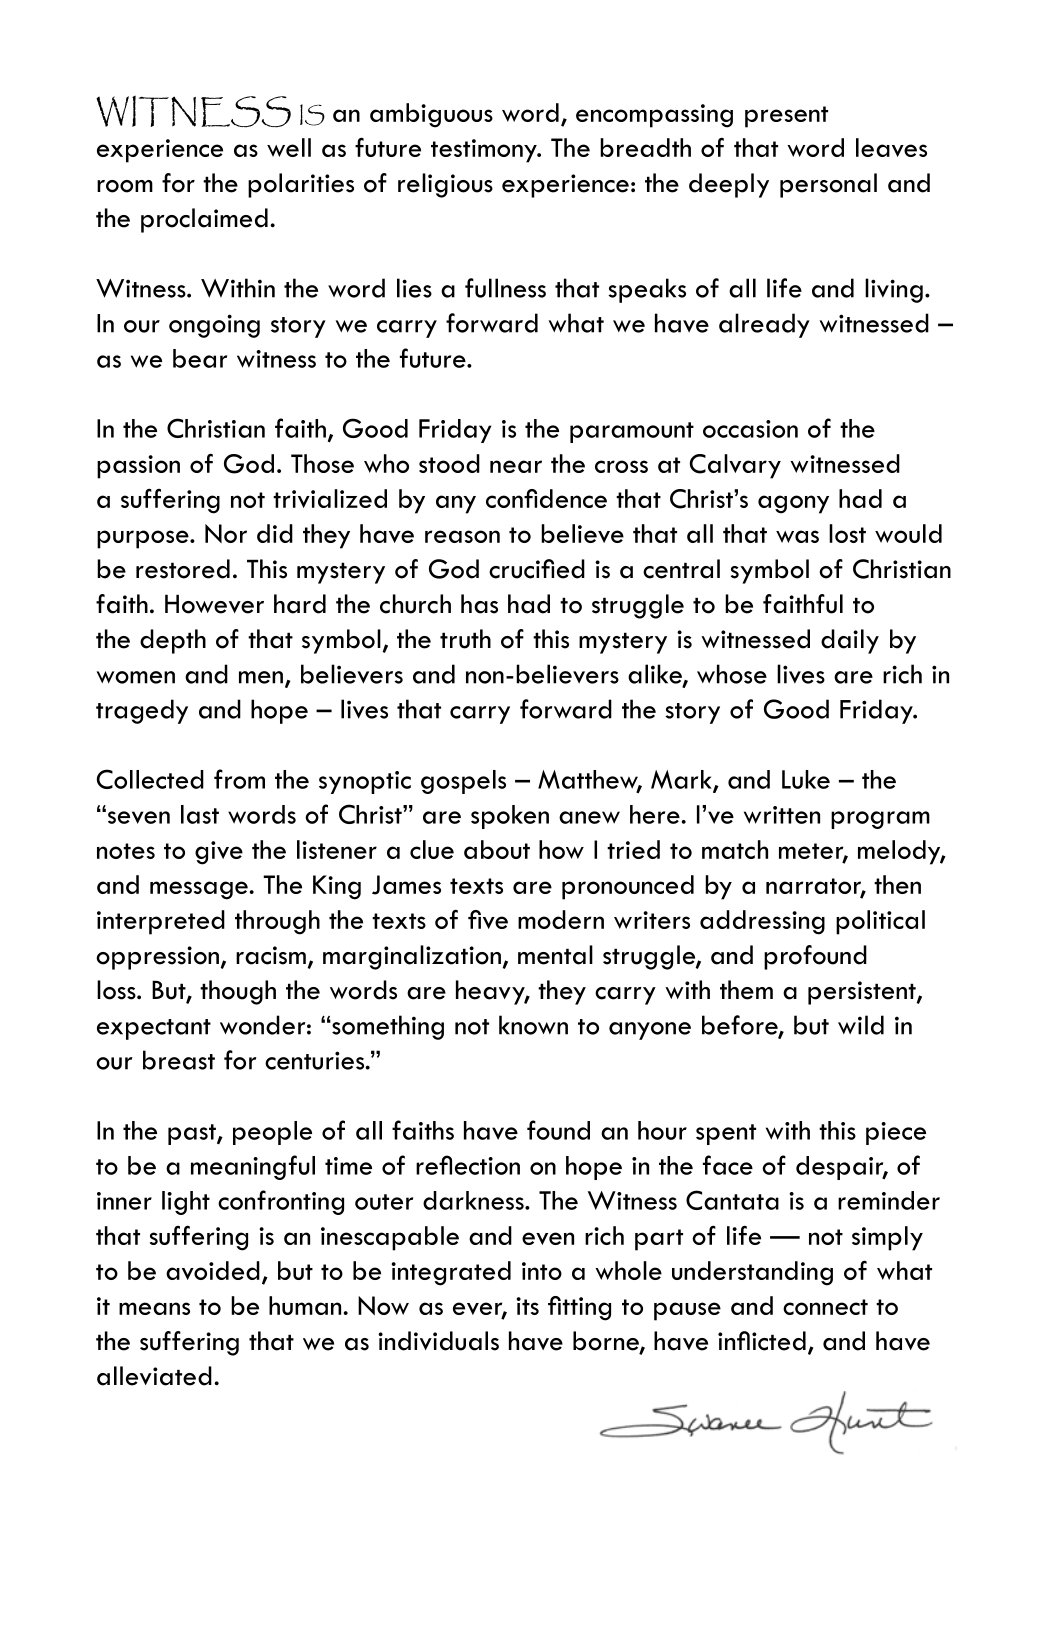 This screenshot has width=1053, height=1627. Describe the element at coordinates (828, 185) in the screenshot. I see `personal` at that location.
